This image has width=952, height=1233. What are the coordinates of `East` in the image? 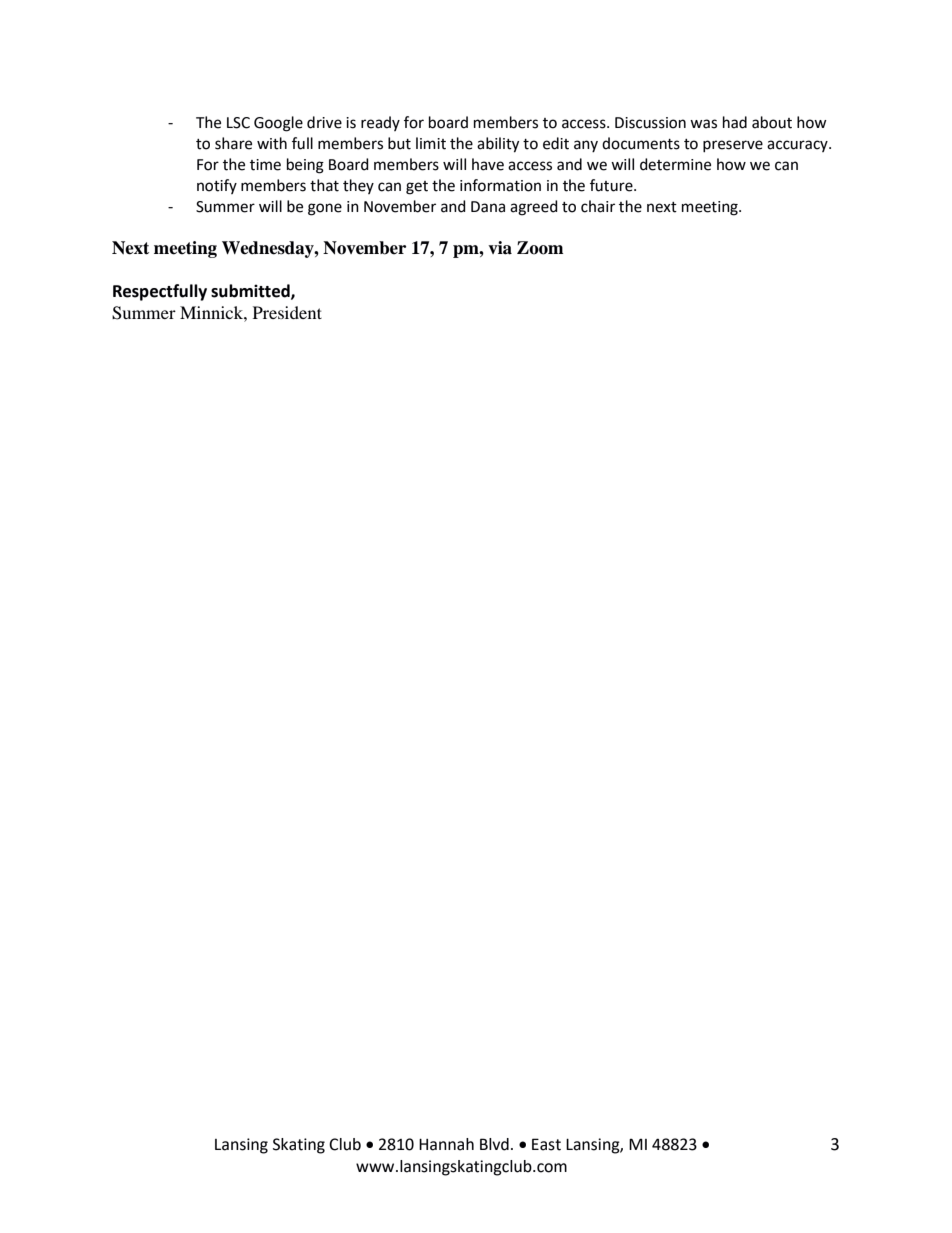 It's located at (546, 1144).
